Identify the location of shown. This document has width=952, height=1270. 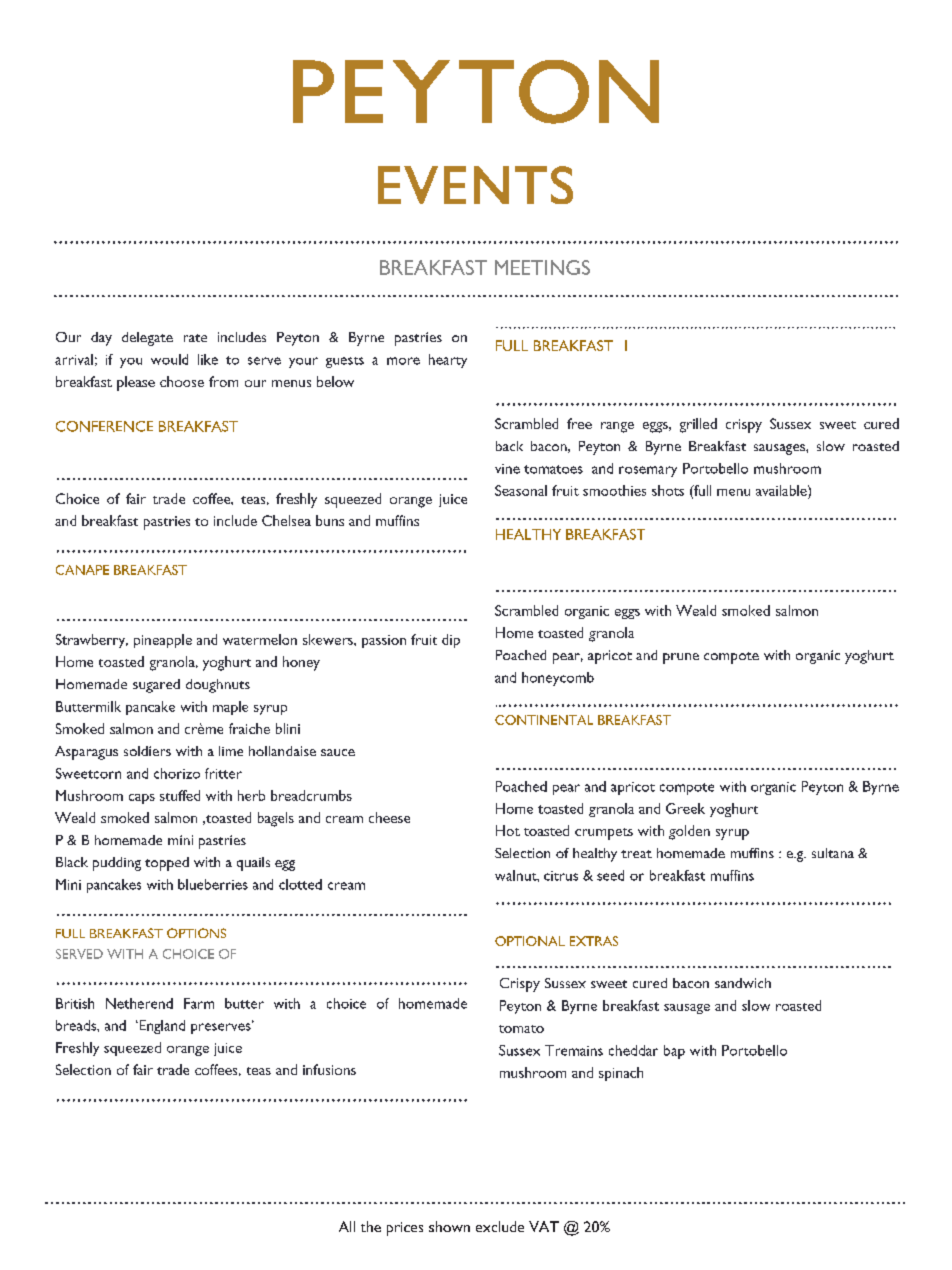
(449, 1226).
